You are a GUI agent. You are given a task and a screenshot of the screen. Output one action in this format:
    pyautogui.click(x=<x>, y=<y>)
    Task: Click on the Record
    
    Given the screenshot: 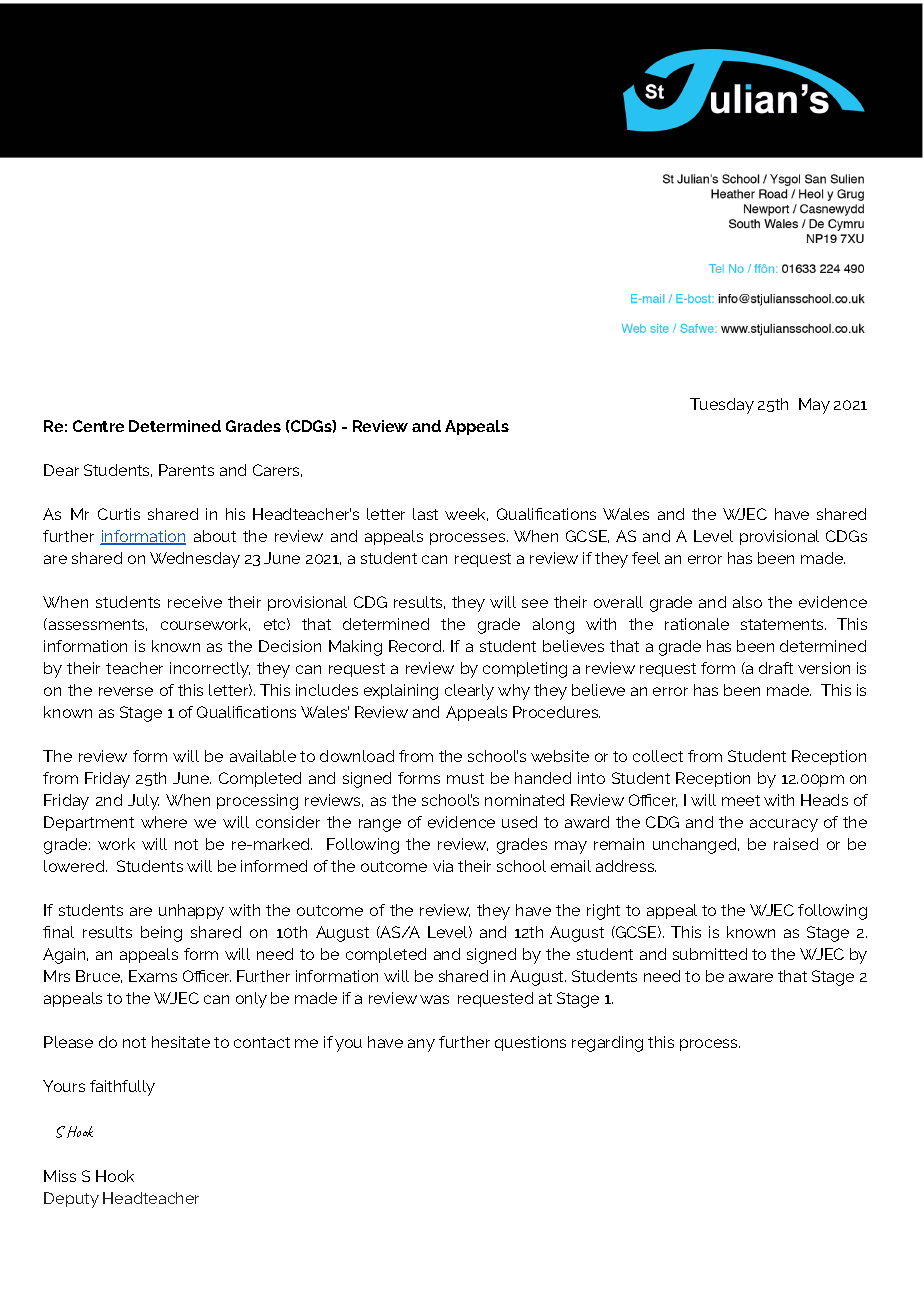 What is the action you would take?
    pyautogui.click(x=416, y=646)
